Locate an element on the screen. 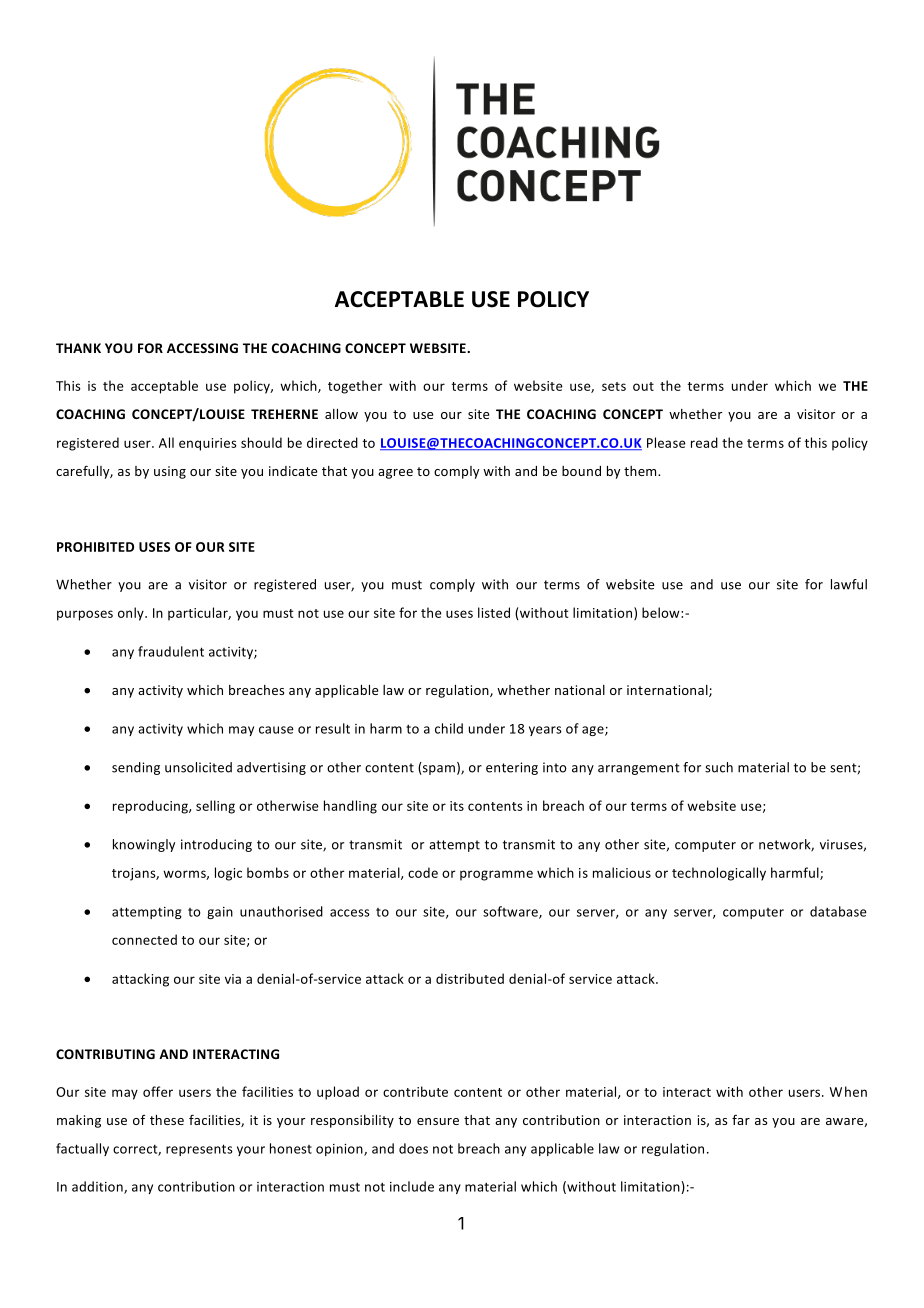  THANK is located at coordinates (78, 348).
